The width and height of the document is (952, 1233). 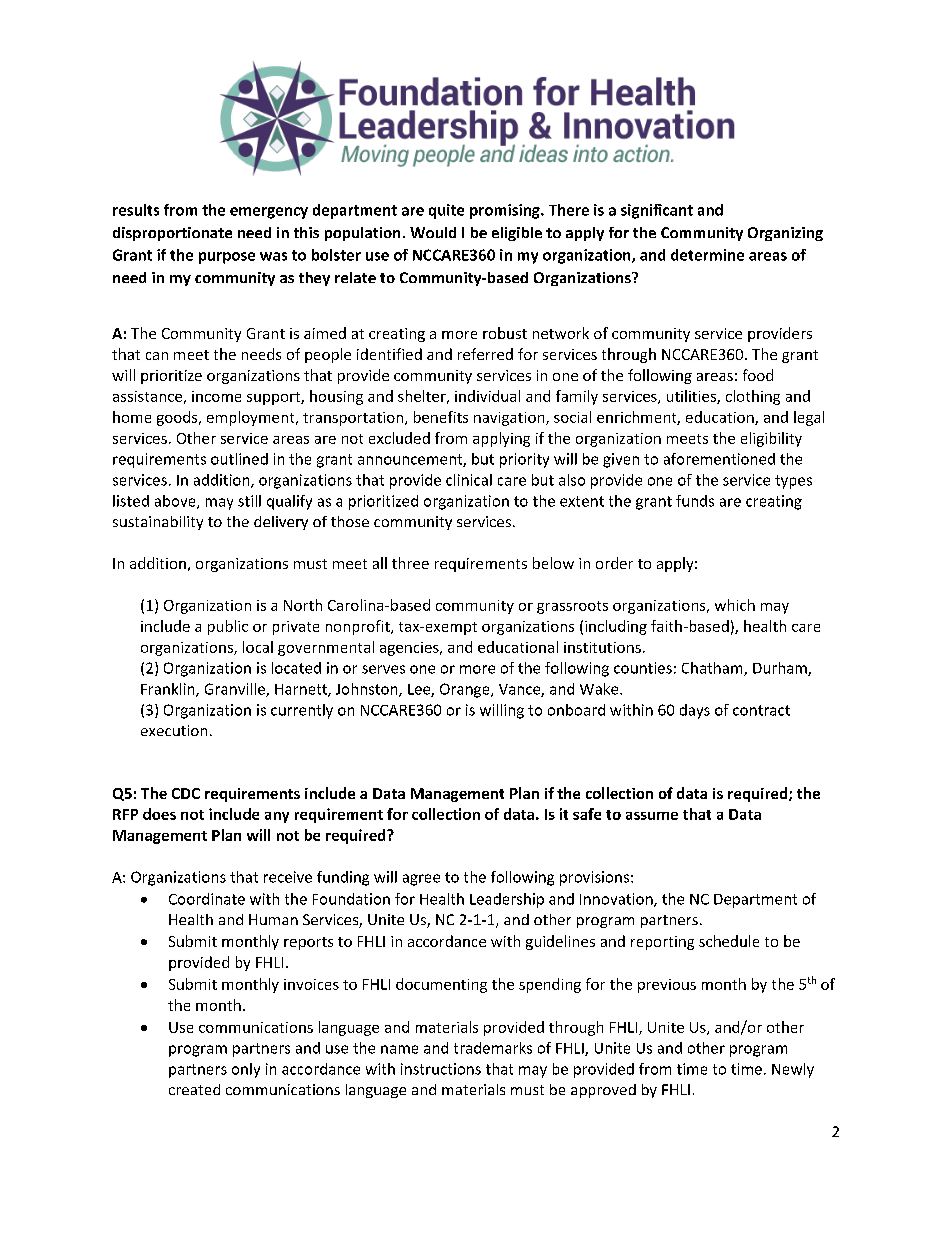 I want to click on only, so click(x=246, y=1070).
